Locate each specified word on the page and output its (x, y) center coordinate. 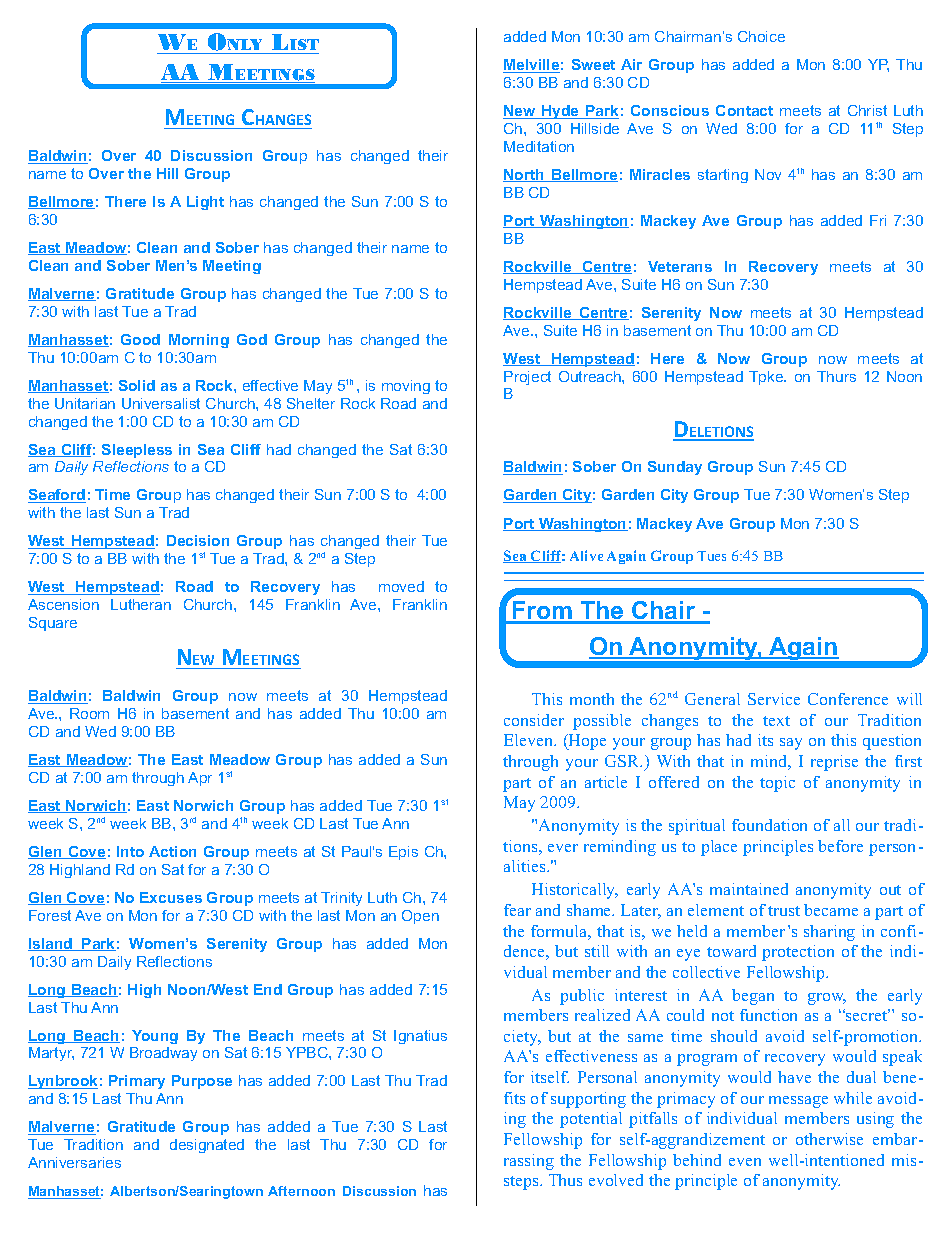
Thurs (836, 376)
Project (527, 378)
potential (591, 1120)
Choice (761, 36)
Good (140, 339)
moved (401, 586)
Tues (711, 556)
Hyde (560, 112)
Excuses (171, 897)
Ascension (63, 604)
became (831, 910)
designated (207, 1146)
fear (517, 910)
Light (205, 203)
